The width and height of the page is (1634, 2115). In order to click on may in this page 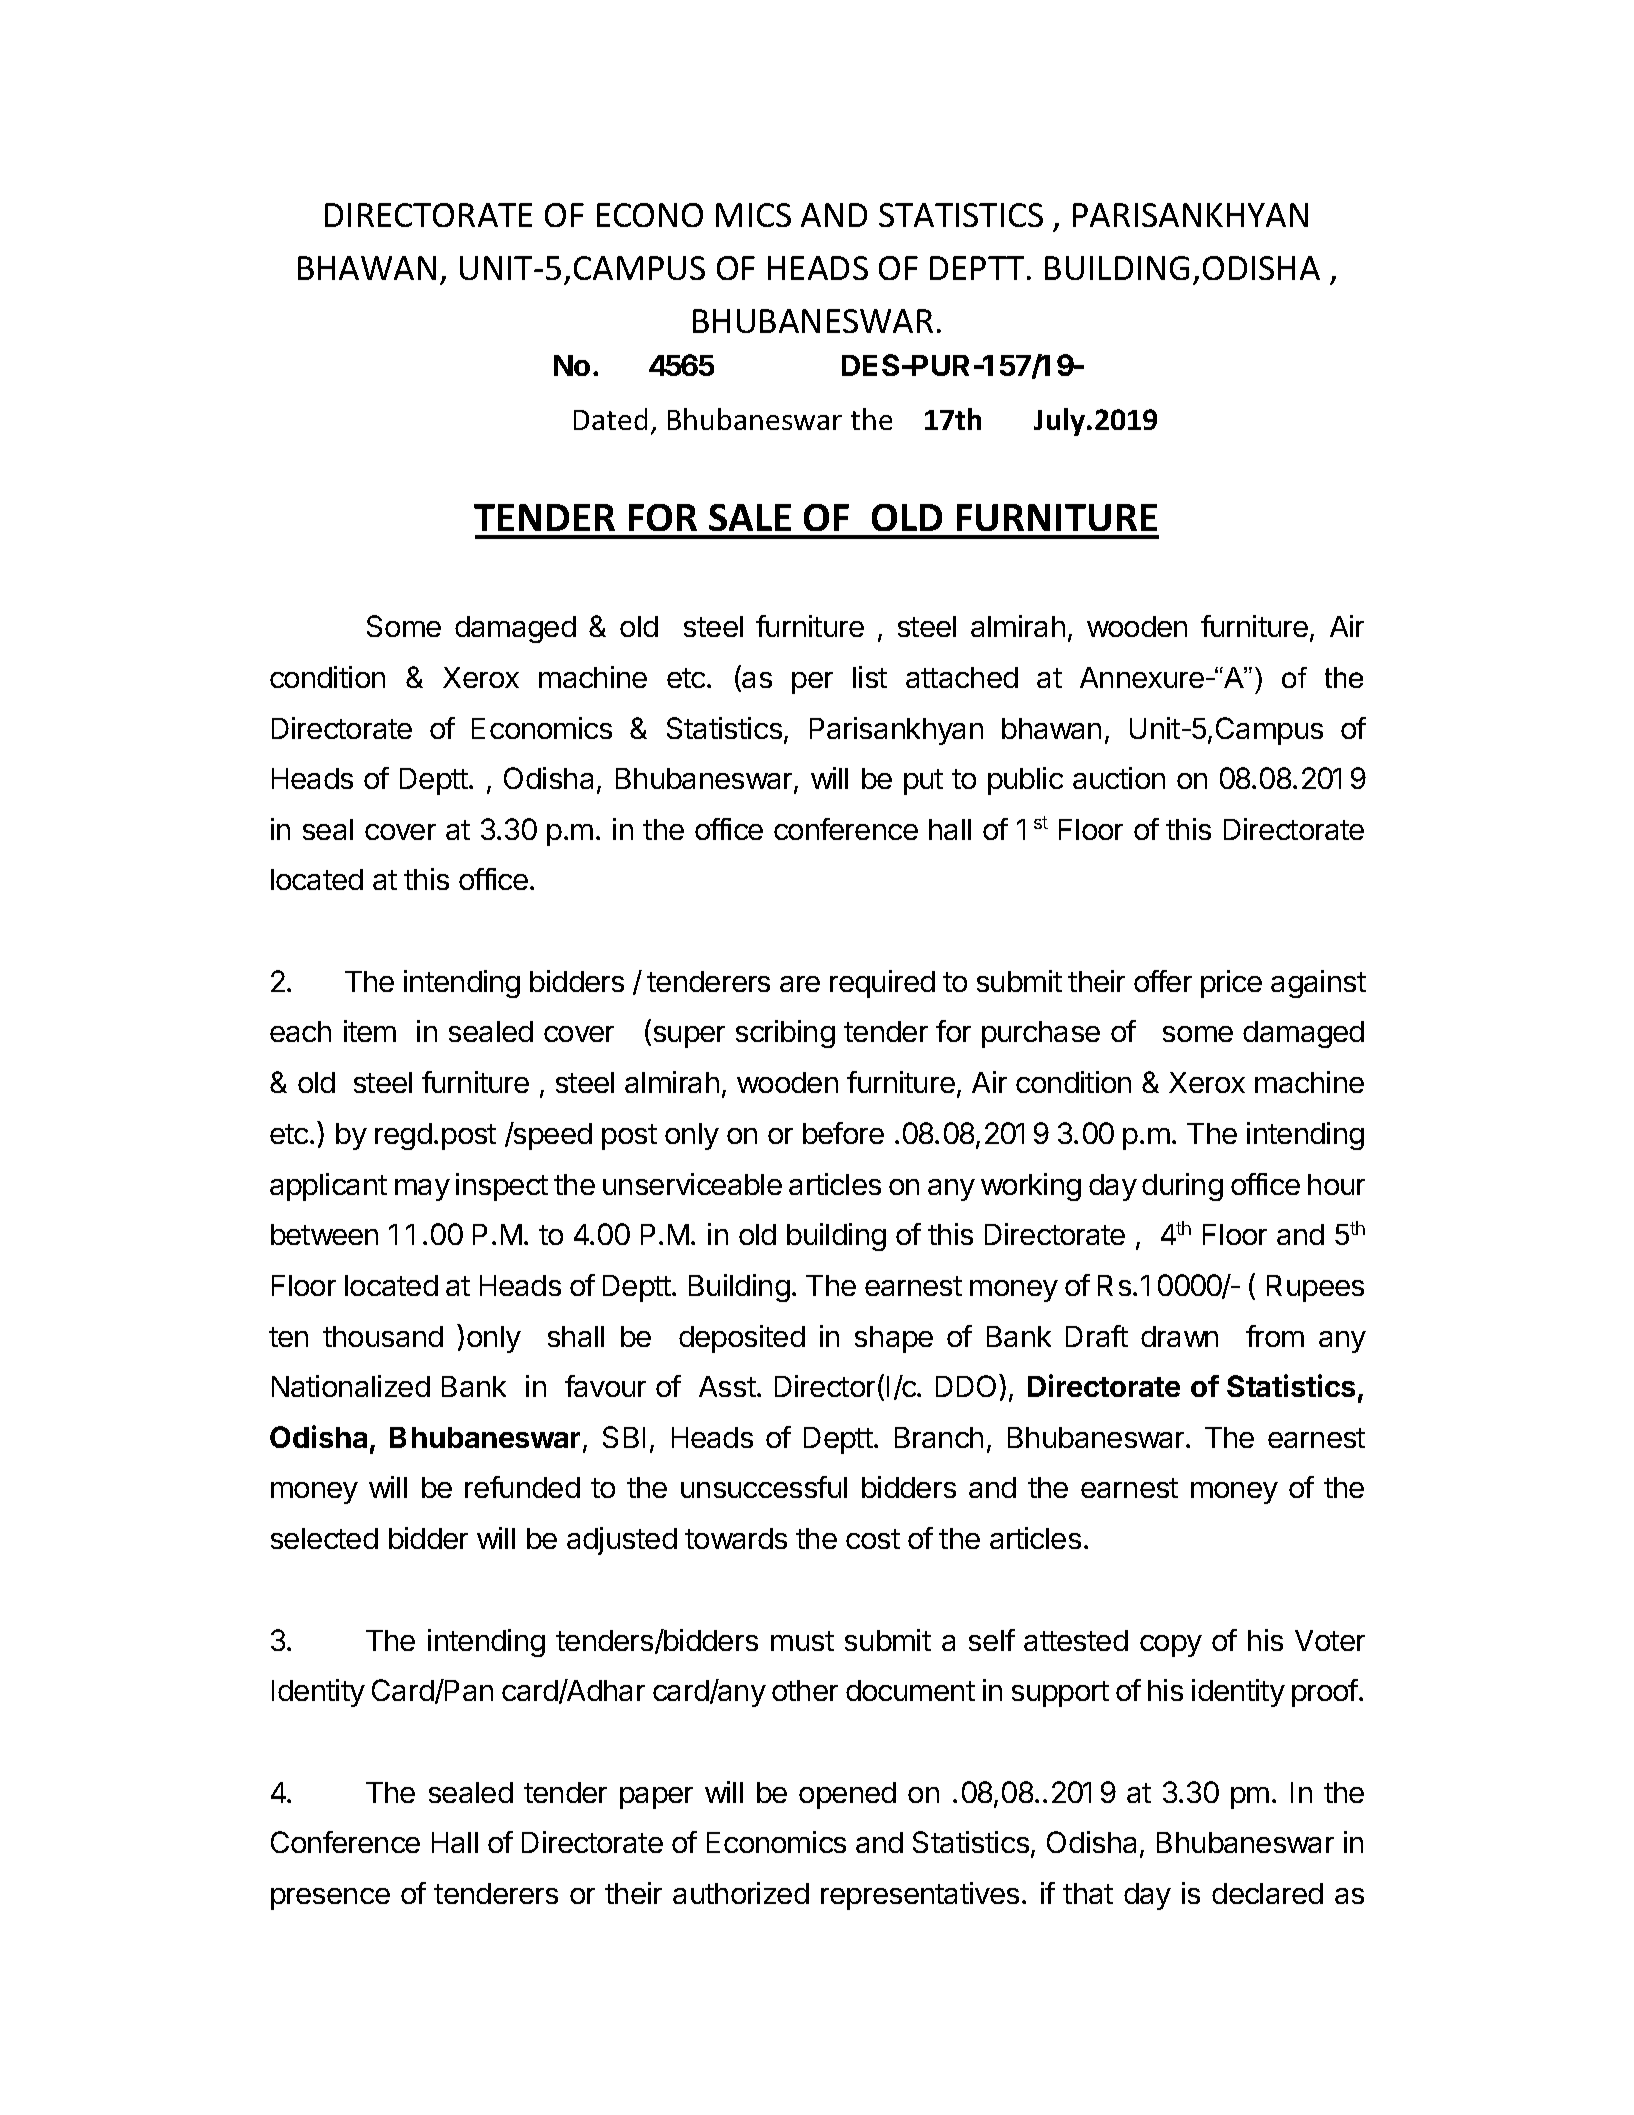, I will do `click(422, 1190)`.
